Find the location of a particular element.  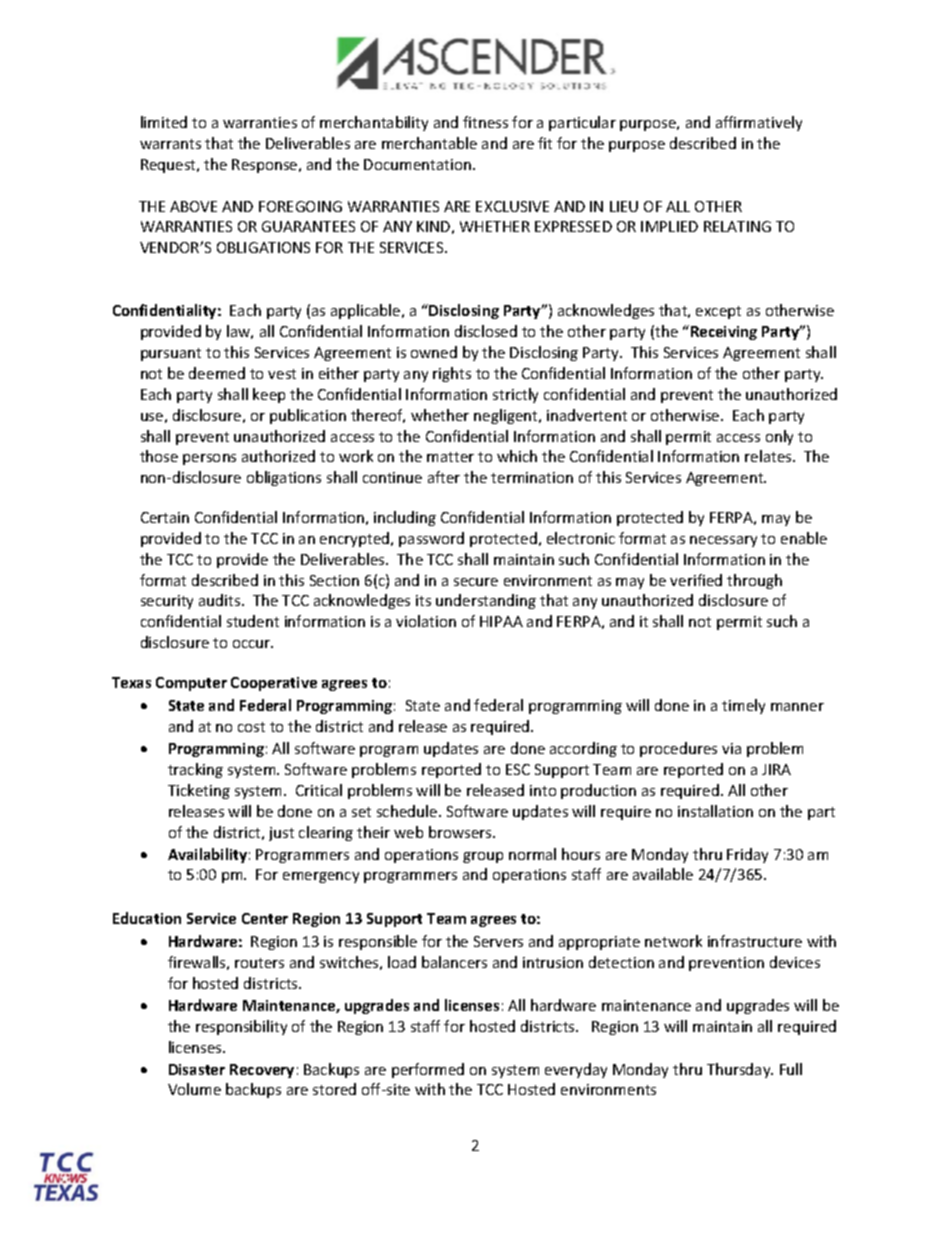

Certain is located at coordinates (165, 517).
